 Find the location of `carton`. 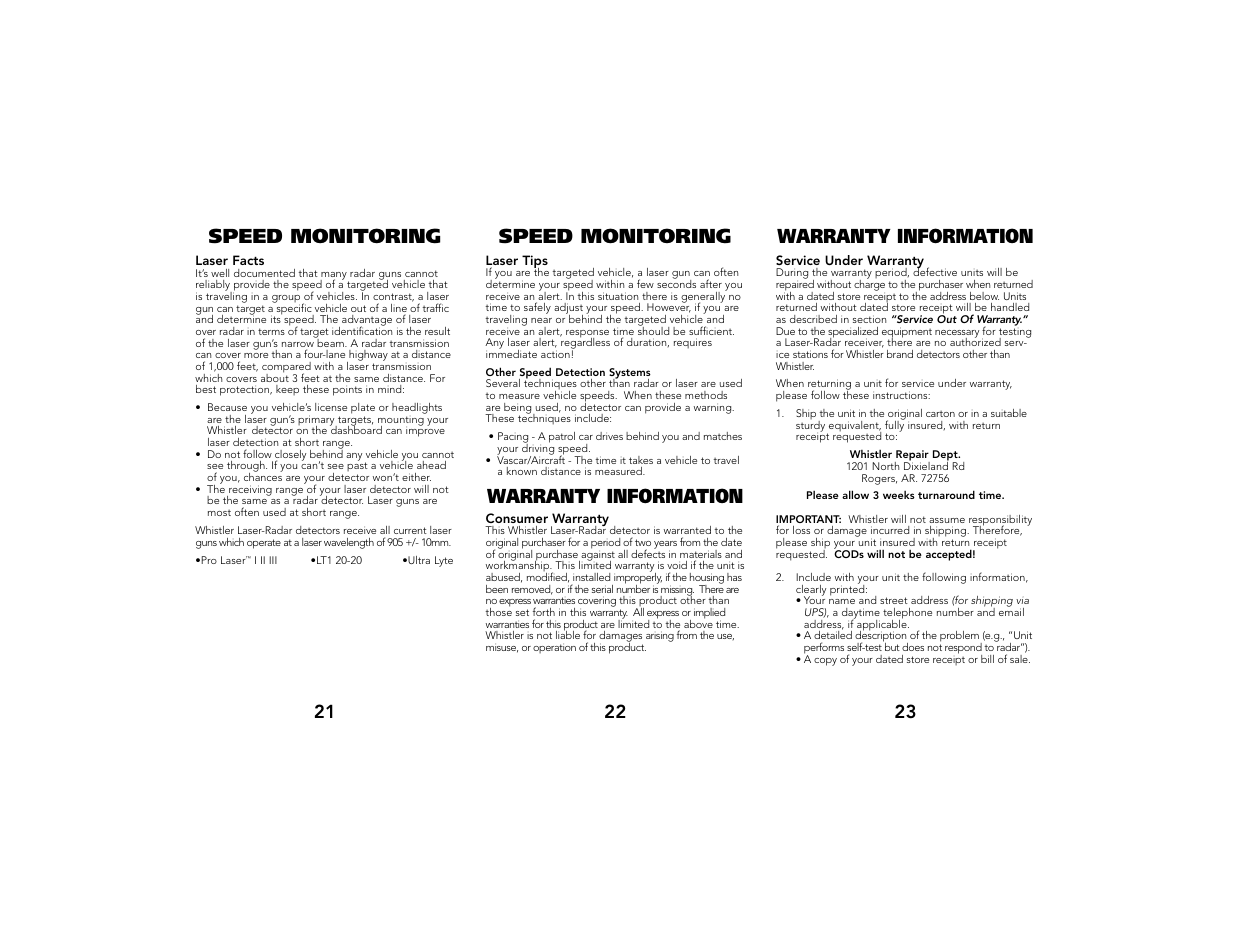

carton is located at coordinates (940, 414).
